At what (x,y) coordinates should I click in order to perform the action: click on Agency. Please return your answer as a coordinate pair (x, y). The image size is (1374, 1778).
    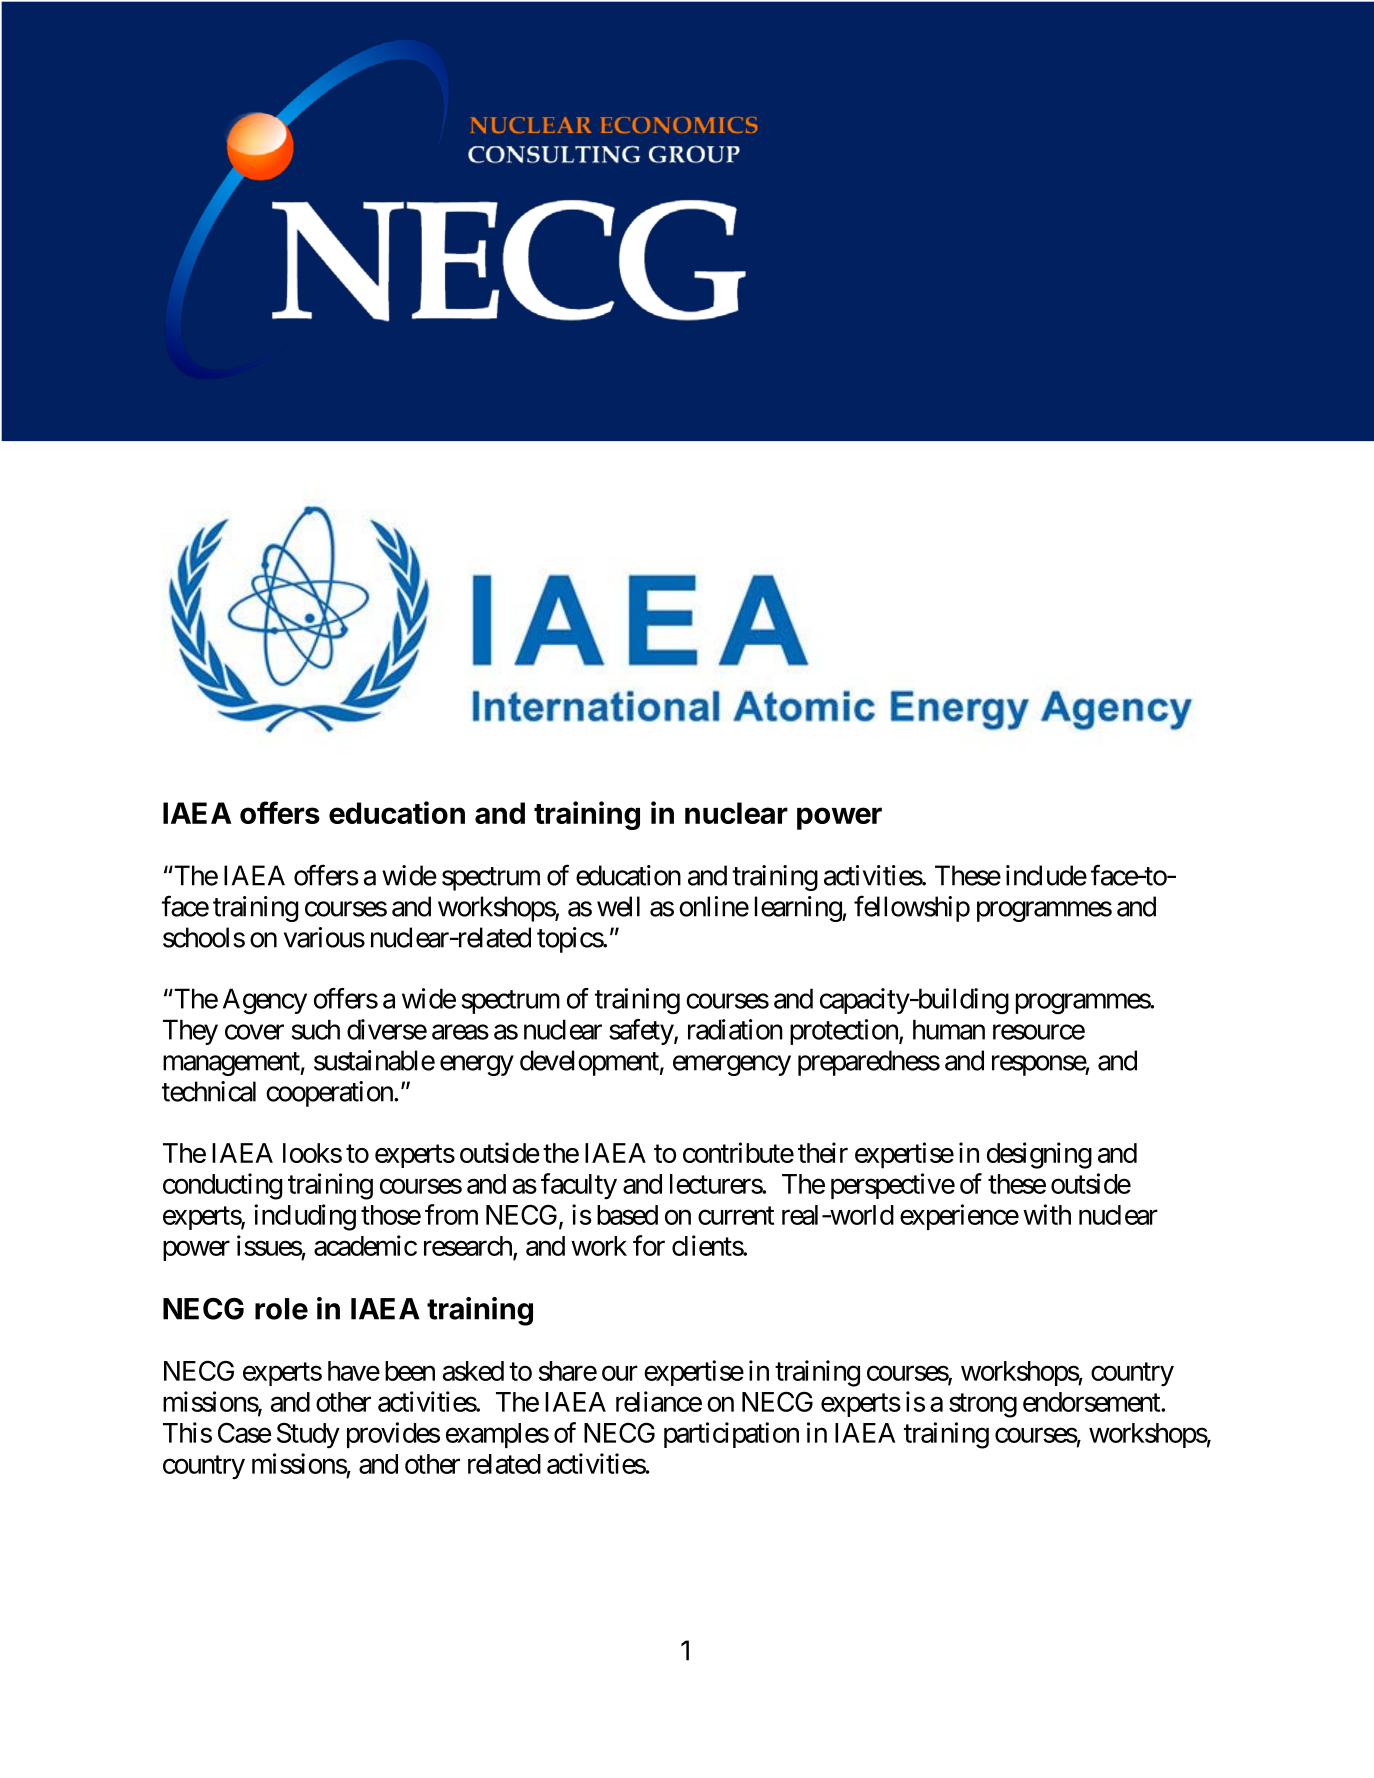
    Looking at the image, I should click on (265, 1001).
